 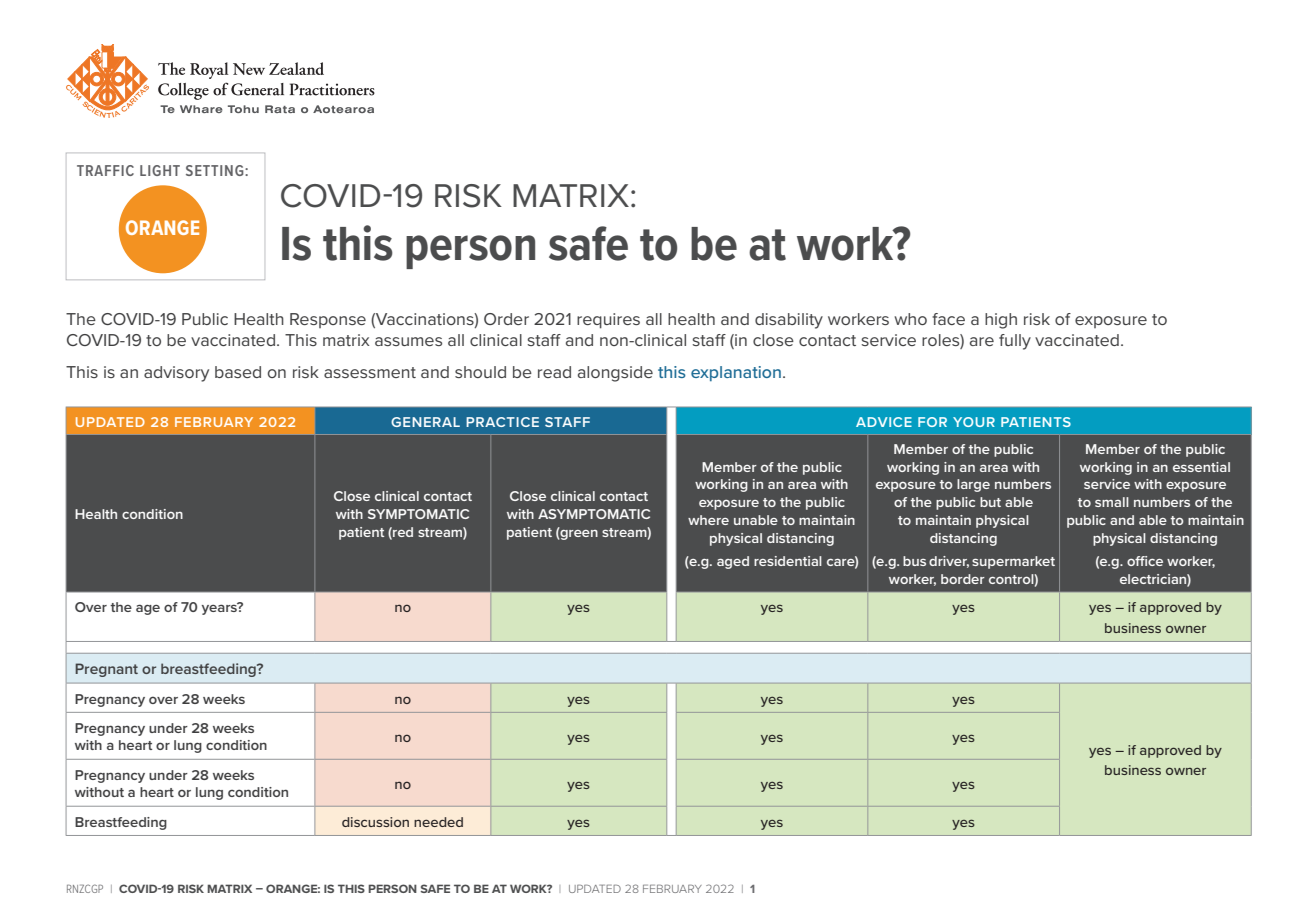 I want to click on where, so click(x=708, y=520).
